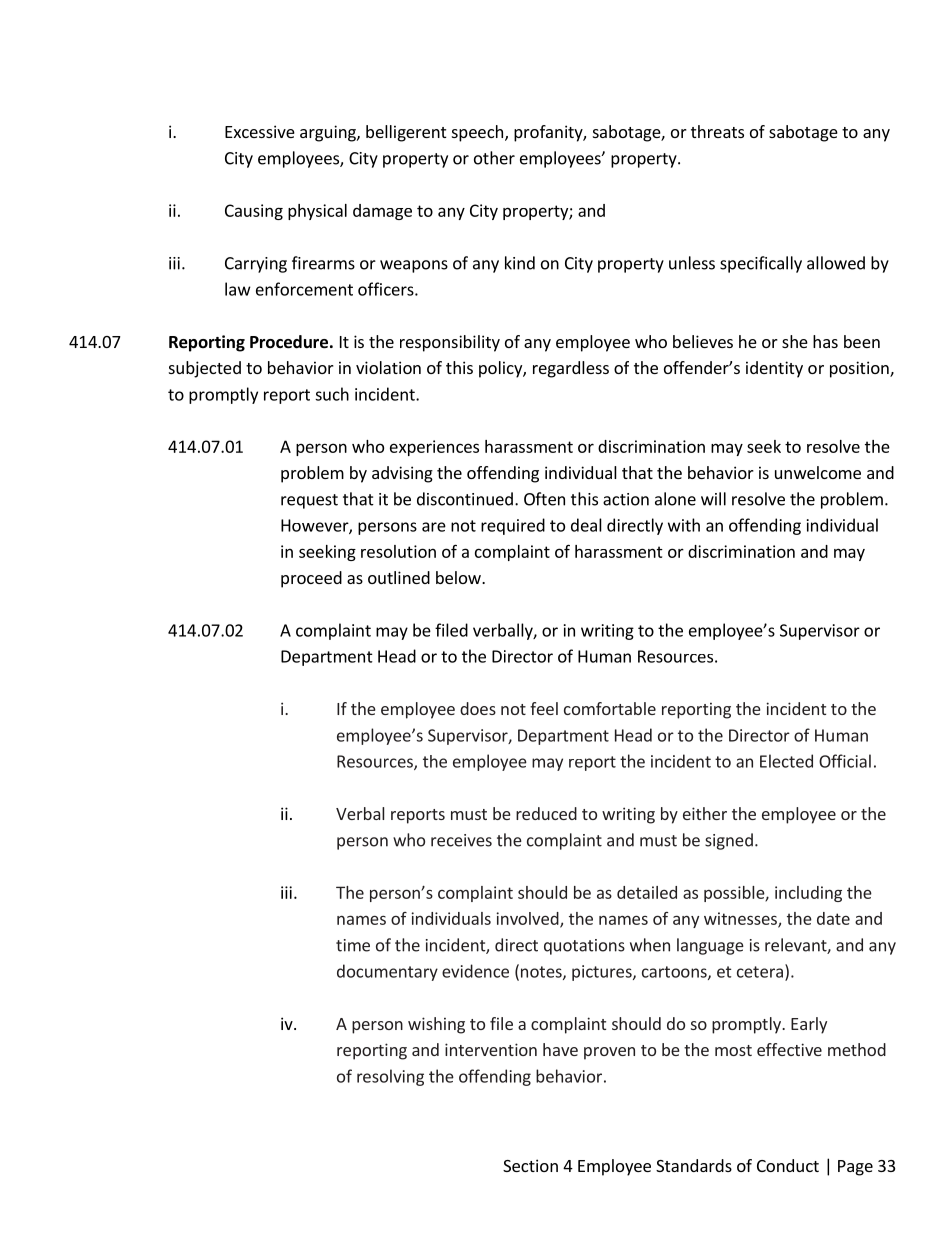 The image size is (952, 1233). I want to click on cetera, so click(760, 972).
